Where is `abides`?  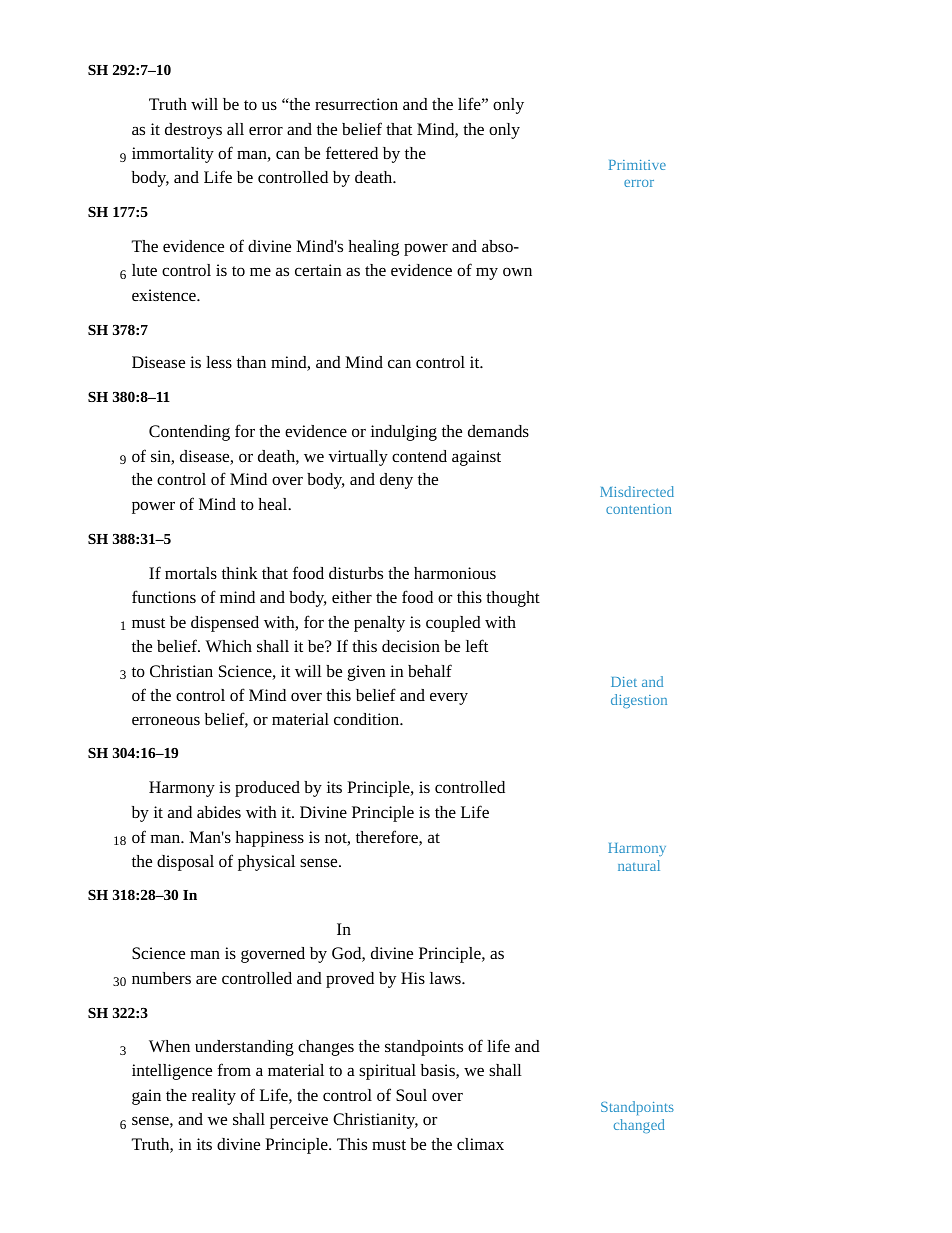 abides is located at coordinates (219, 812).
